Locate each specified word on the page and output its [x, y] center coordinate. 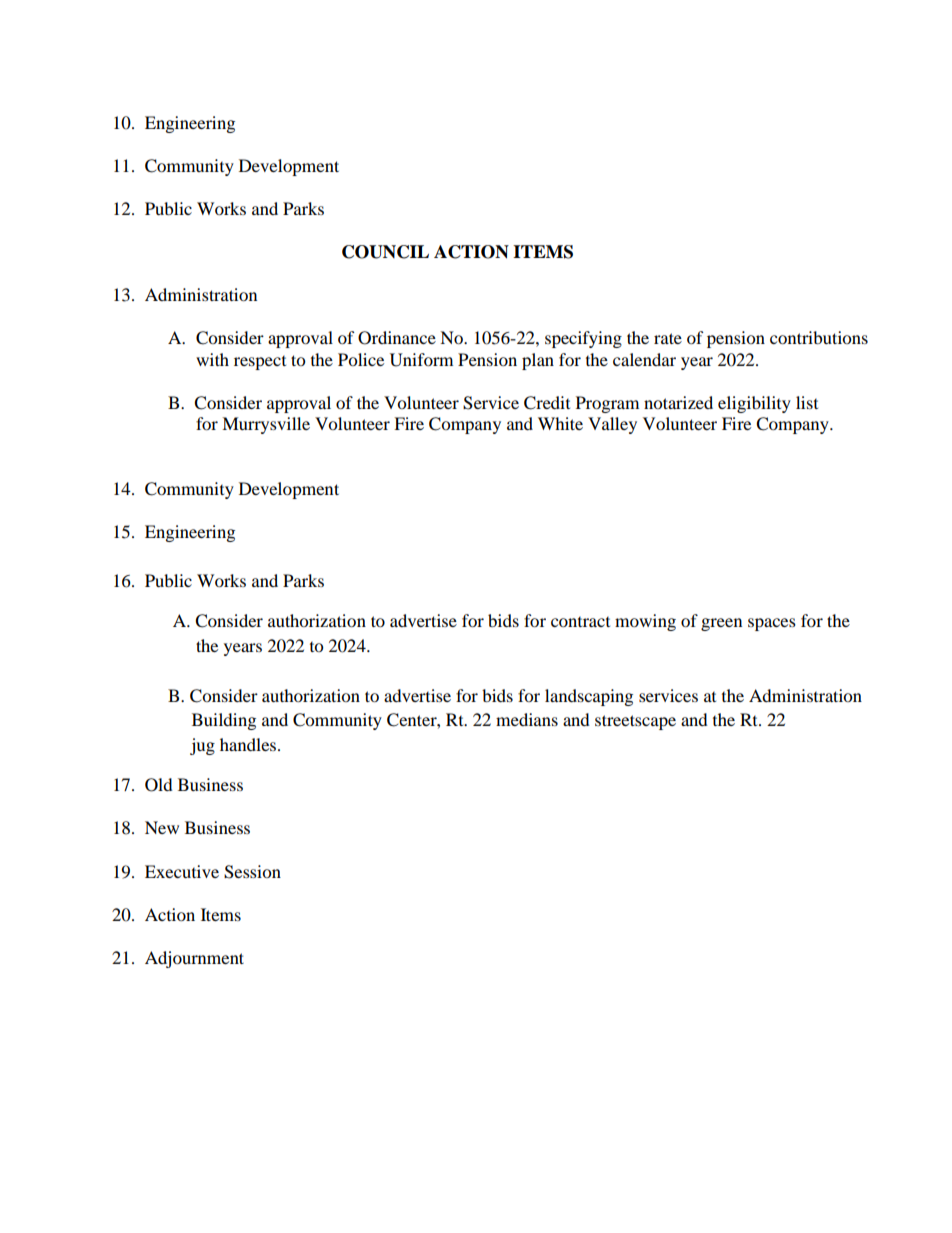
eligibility [754, 404]
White [560, 423]
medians [527, 719]
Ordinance [397, 338]
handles [249, 744]
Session [252, 872]
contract [580, 622]
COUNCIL [385, 252]
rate [668, 338]
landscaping [589, 697]
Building [224, 721]
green [721, 624]
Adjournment [194, 959]
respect [260, 363]
